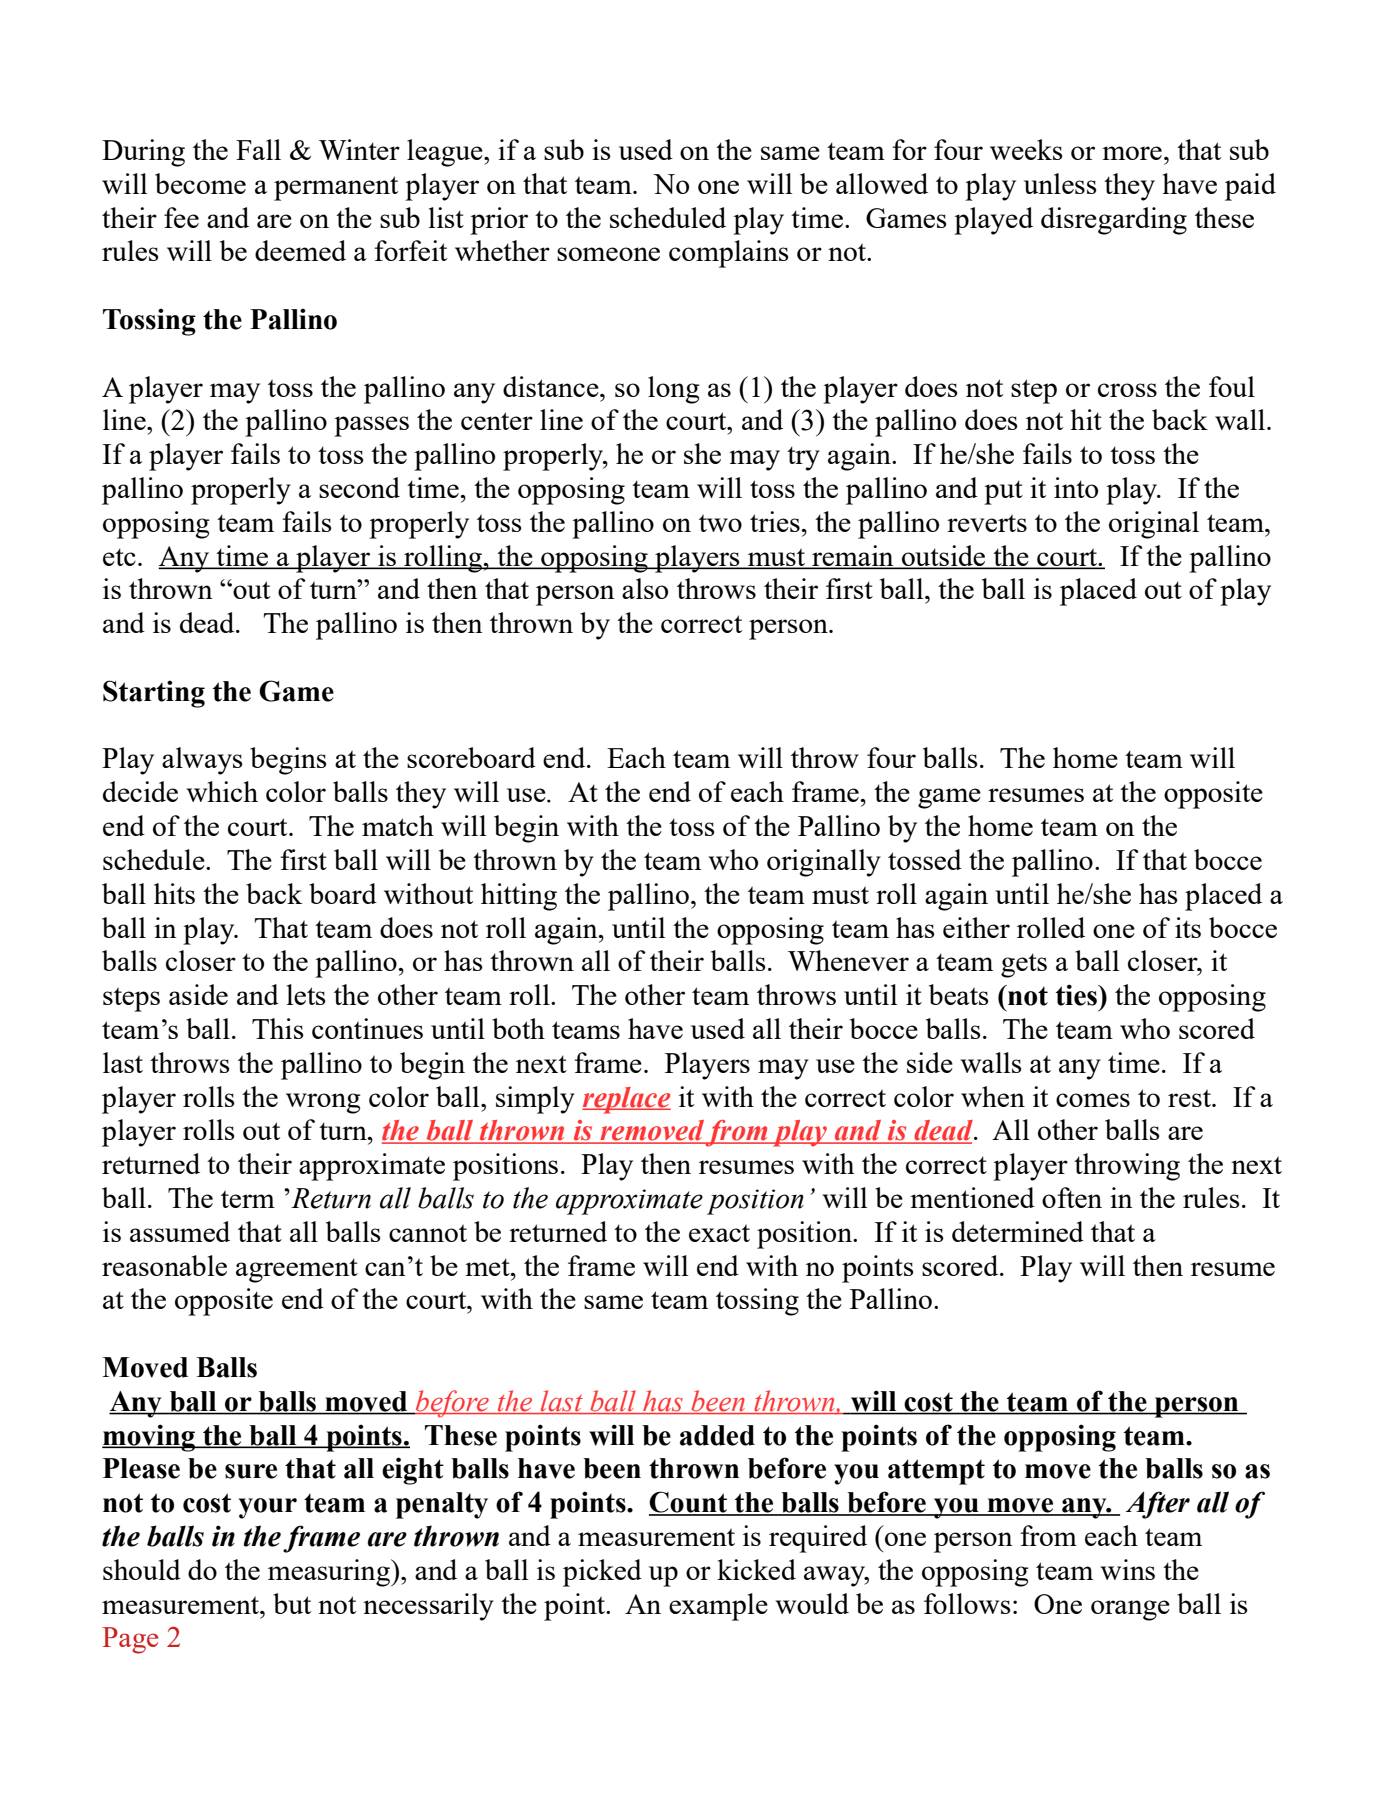  I want to click on exact, so click(719, 1233).
